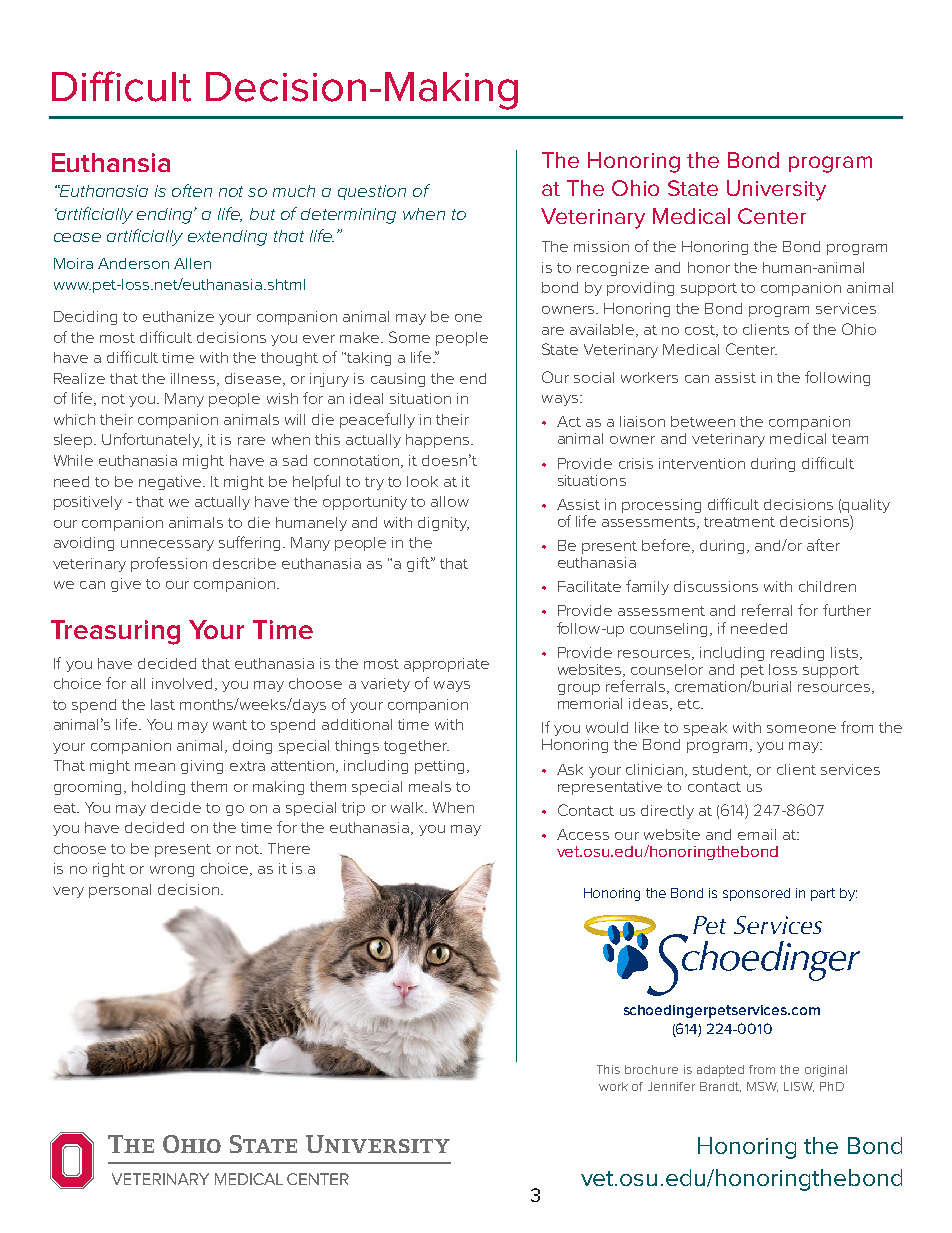 The height and width of the screenshot is (1233, 952). What do you see at coordinates (120, 891) in the screenshot?
I see `personal` at bounding box center [120, 891].
